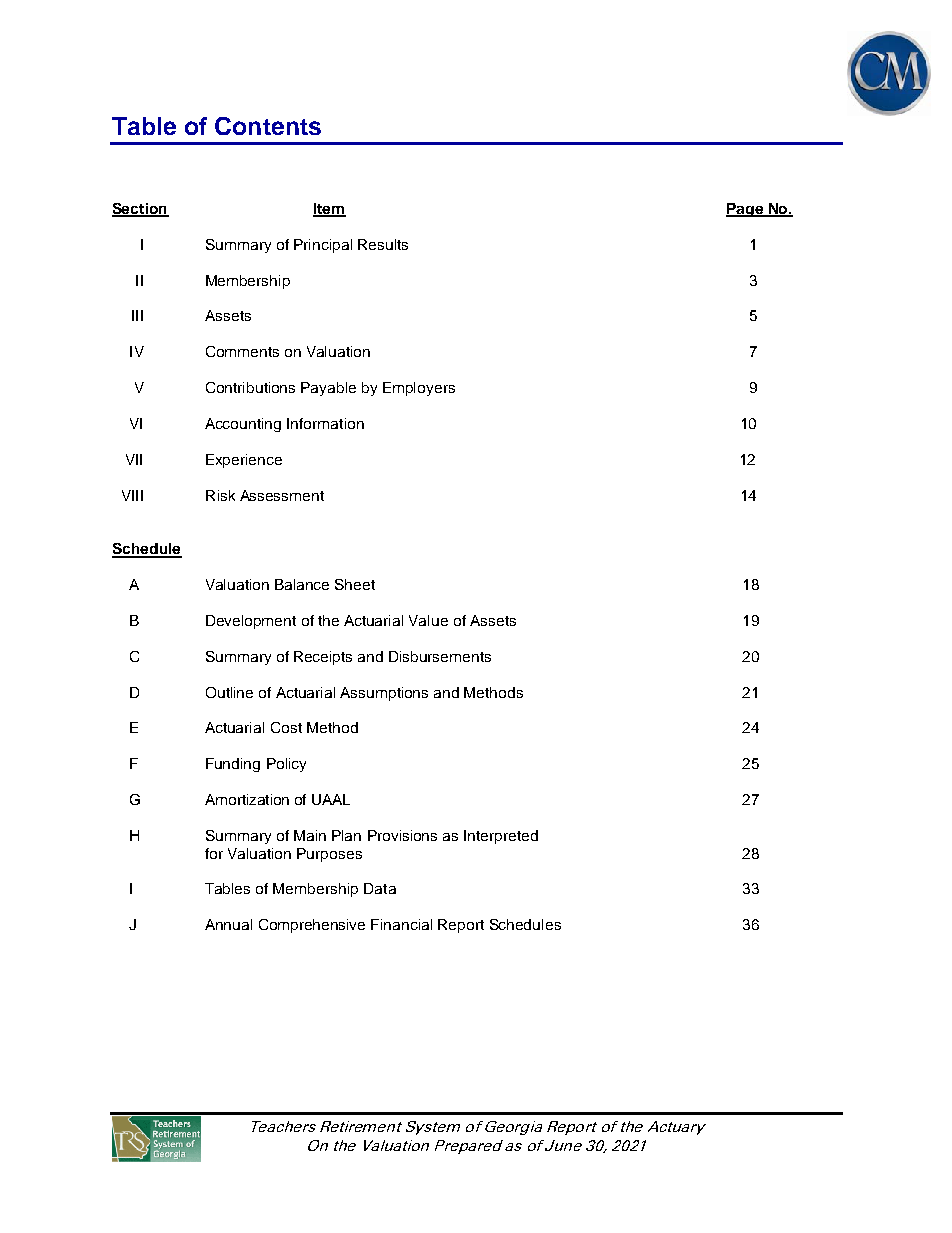 The height and width of the page is (1233, 952). What do you see at coordinates (745, 210) in the page?
I see `Page` at bounding box center [745, 210].
